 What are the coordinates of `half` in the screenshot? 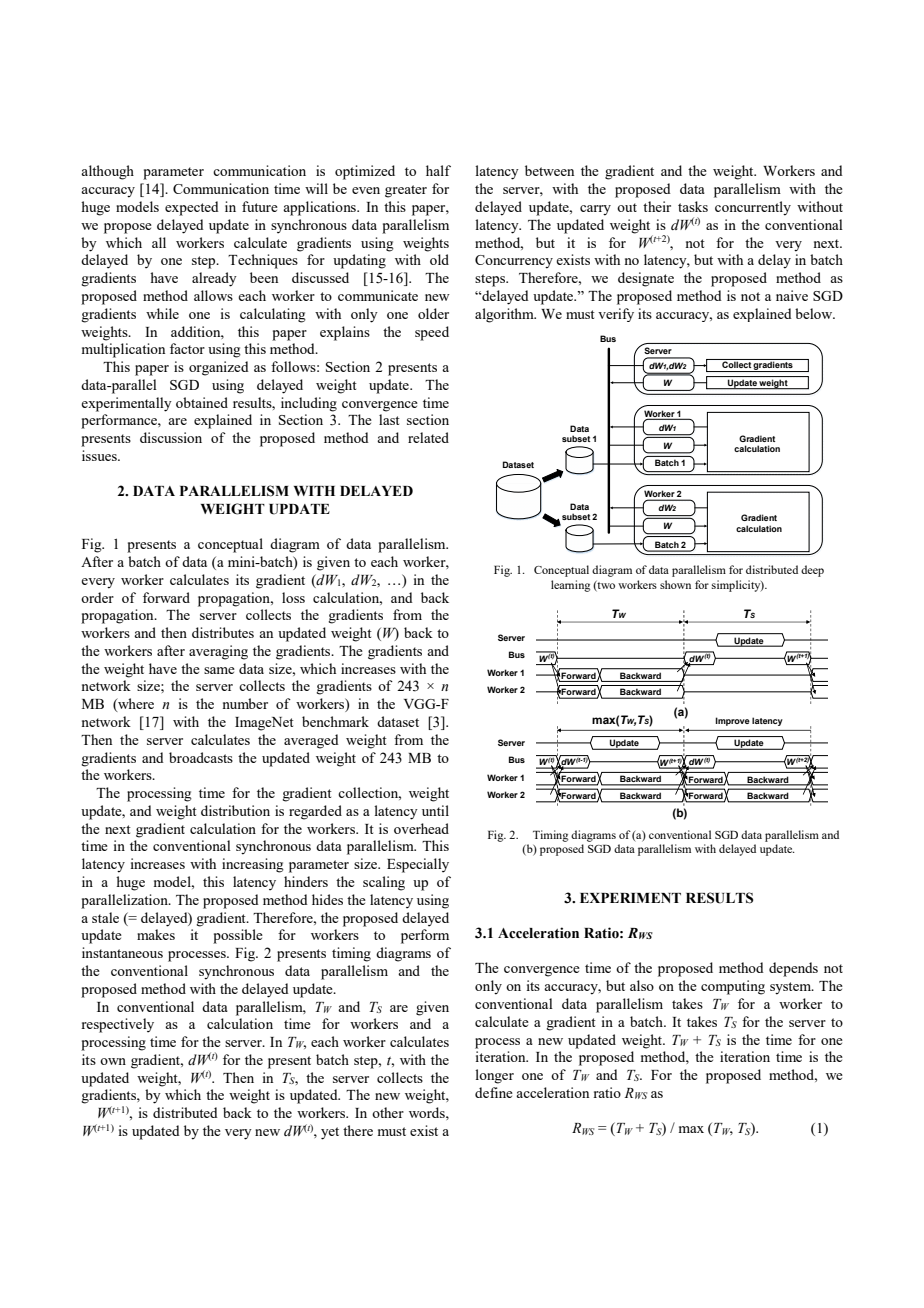 It's located at (438, 170).
